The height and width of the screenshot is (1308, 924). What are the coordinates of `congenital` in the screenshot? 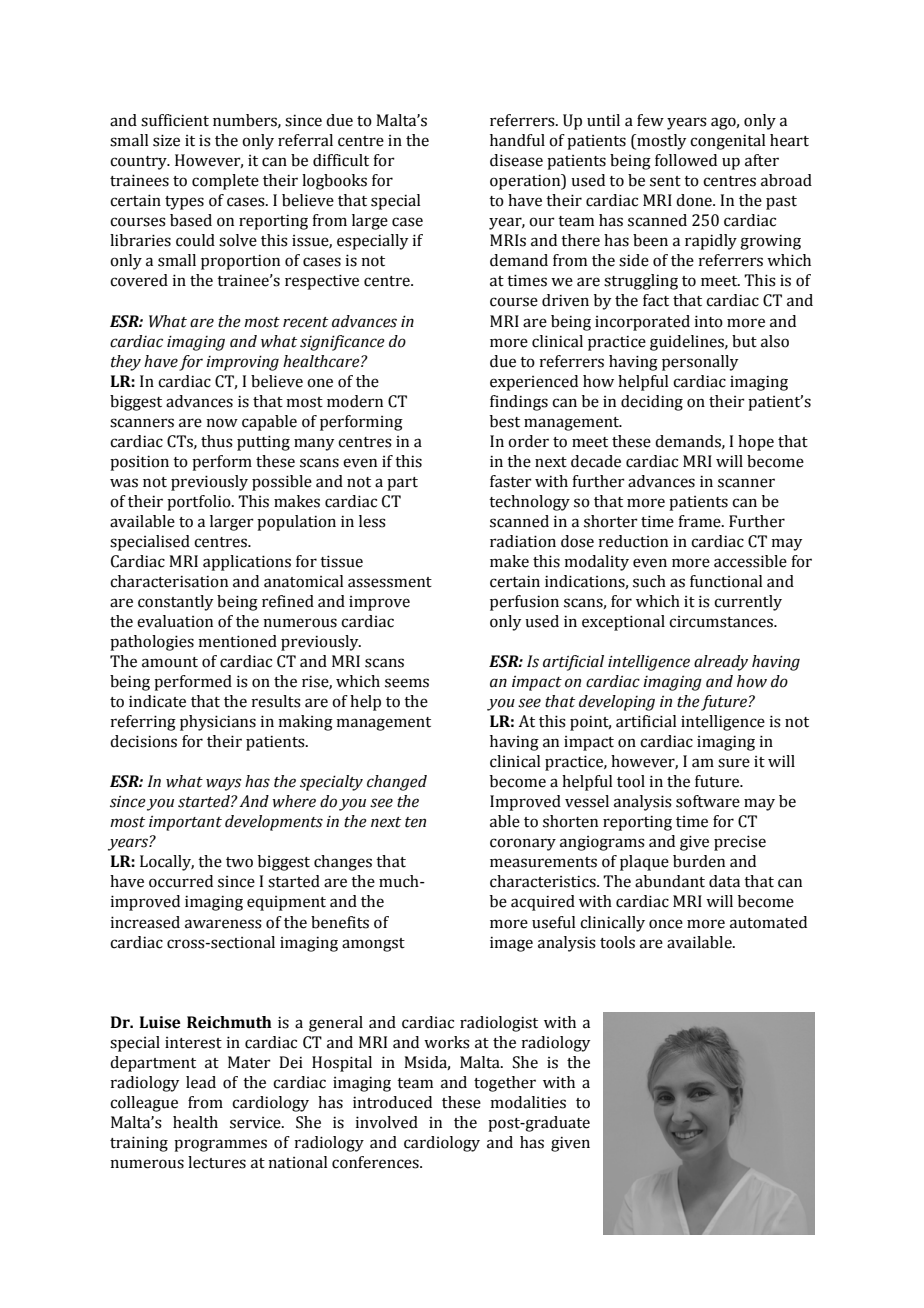 It's located at (727, 142).
